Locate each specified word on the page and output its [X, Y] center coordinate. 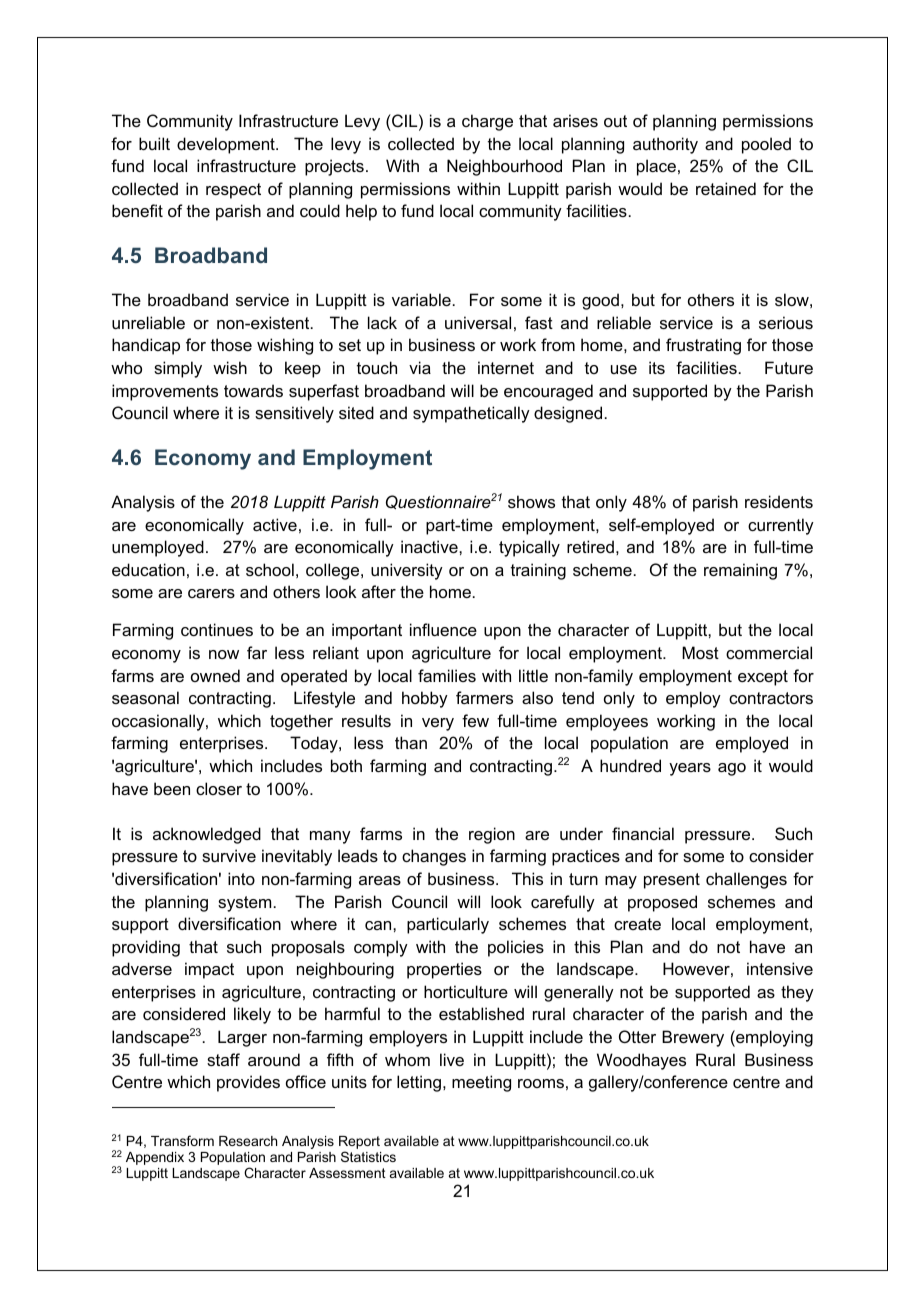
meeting [481, 1083]
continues [217, 629]
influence [443, 629]
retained [726, 188]
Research [248, 1141]
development [227, 145]
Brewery [693, 1038]
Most [700, 652]
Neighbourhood [504, 167]
